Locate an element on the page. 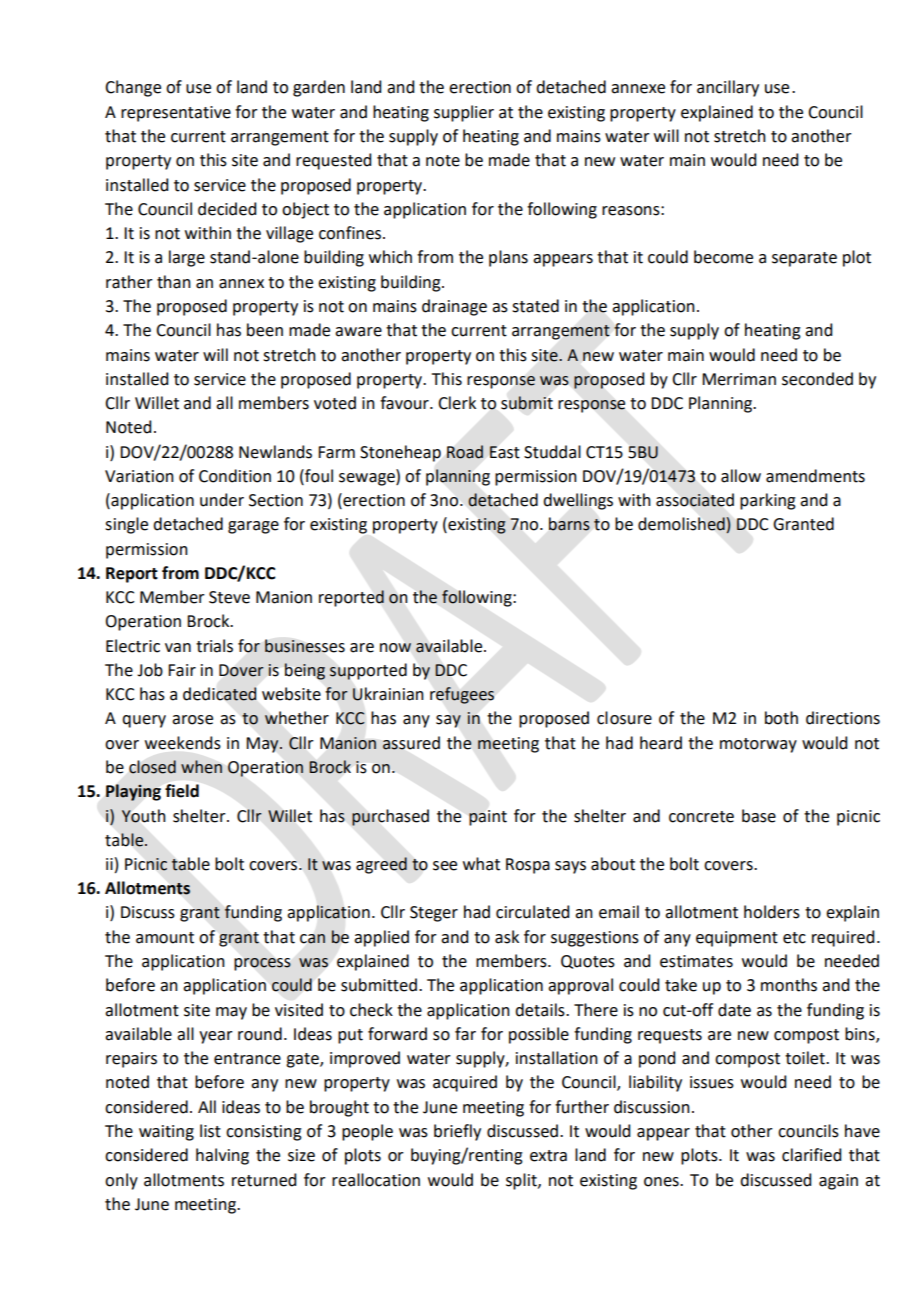 The width and height of the image is (924, 1307). refugees is located at coordinates (462, 695).
